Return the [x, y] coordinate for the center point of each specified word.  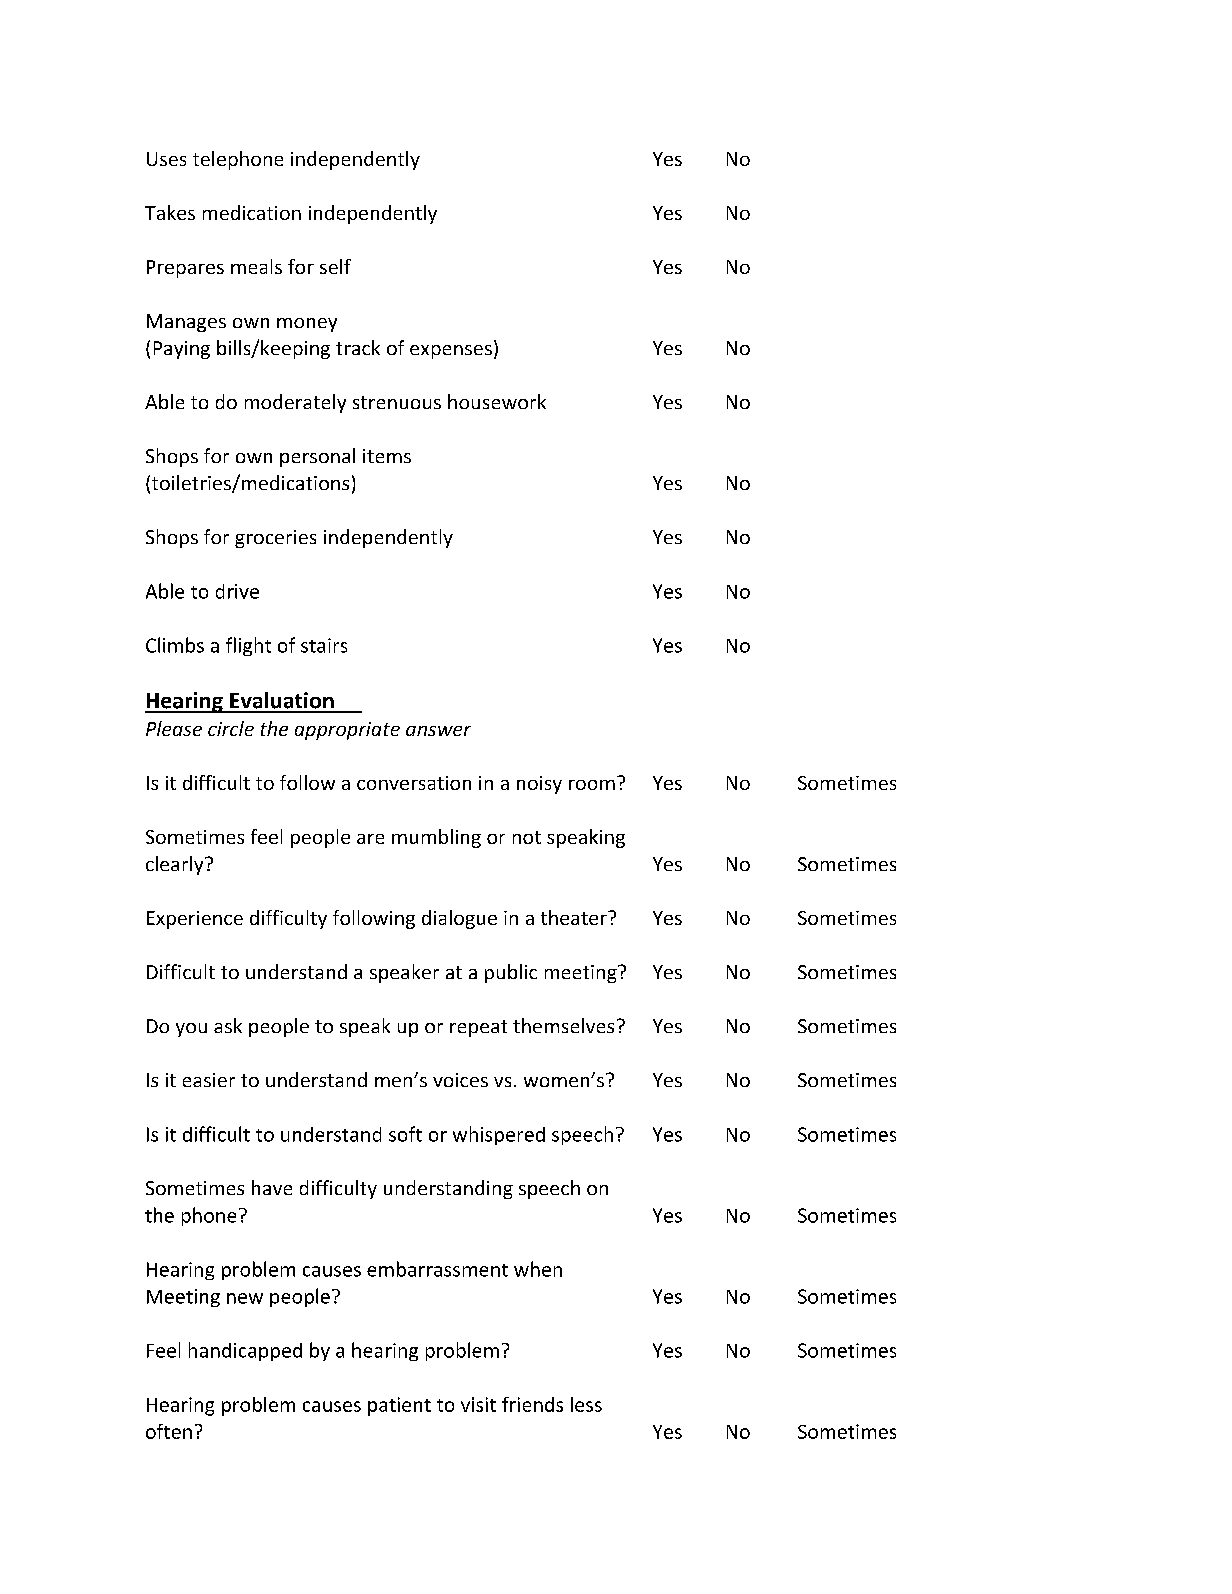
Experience [195, 920]
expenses [451, 352]
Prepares [185, 269]
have [272, 1187]
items [387, 456]
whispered [499, 1135]
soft [405, 1134]
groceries [275, 539]
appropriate [347, 731]
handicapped [245, 1351]
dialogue [459, 919]
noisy [539, 785]
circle [231, 728]
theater [575, 917]
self [335, 266]
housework [497, 401]
